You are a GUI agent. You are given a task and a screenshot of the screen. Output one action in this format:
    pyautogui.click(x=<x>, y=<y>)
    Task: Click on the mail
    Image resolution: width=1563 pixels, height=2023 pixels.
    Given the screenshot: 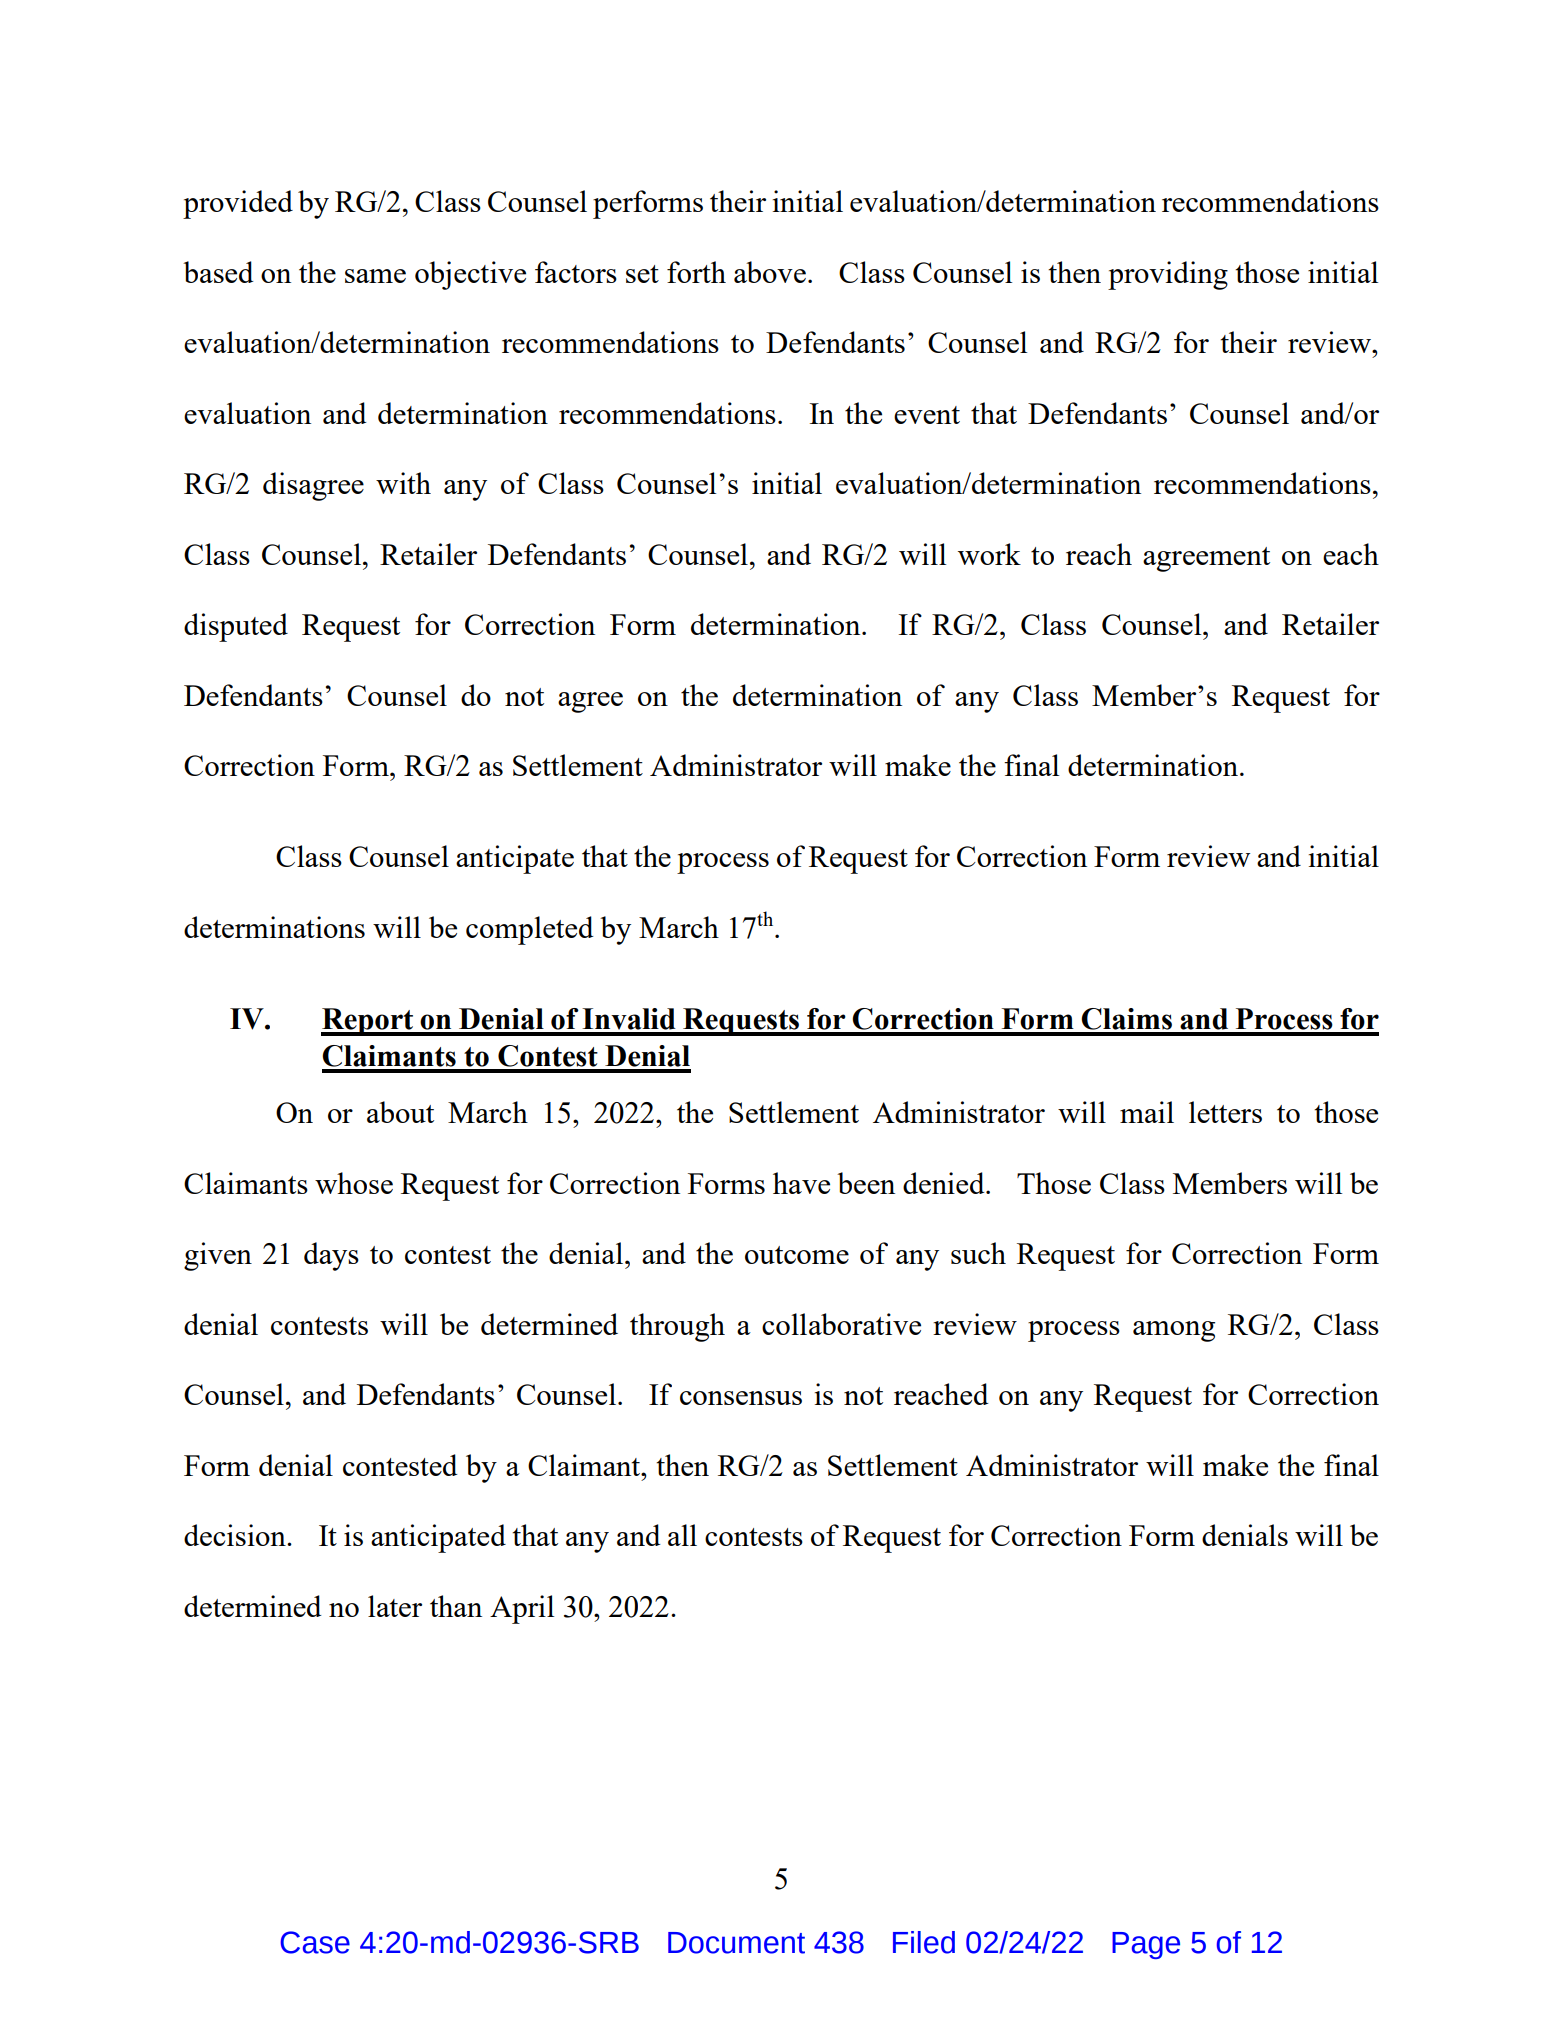 What is the action you would take?
    pyautogui.click(x=1147, y=1112)
